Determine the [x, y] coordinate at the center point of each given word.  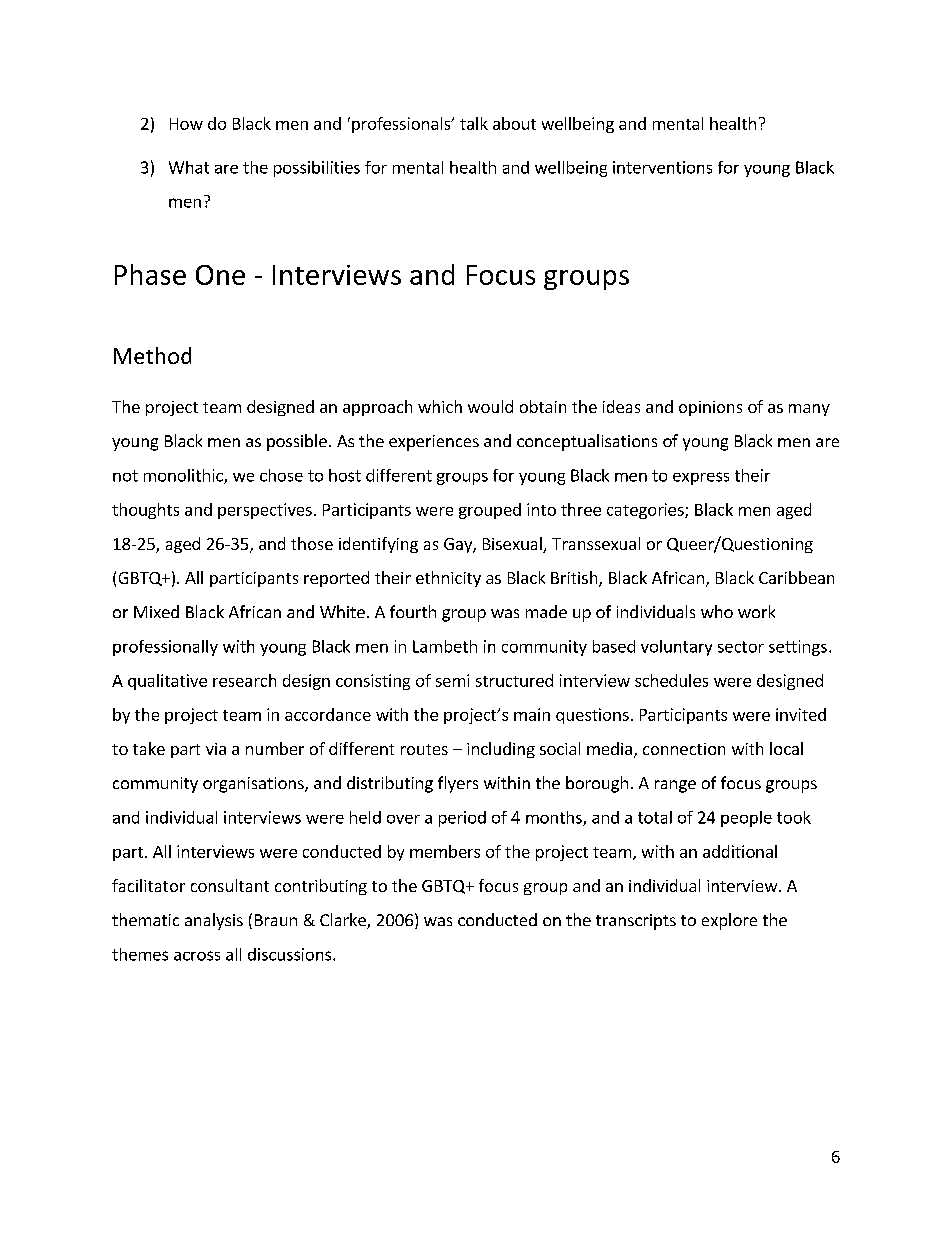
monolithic [184, 476]
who [717, 611]
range [675, 786]
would [490, 406]
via [216, 749]
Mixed [156, 611]
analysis [214, 921]
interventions [662, 167]
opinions [710, 408]
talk [474, 123]
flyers [458, 784]
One [220, 275]
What [189, 167]
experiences [434, 443]
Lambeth [445, 646]
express [701, 478]
